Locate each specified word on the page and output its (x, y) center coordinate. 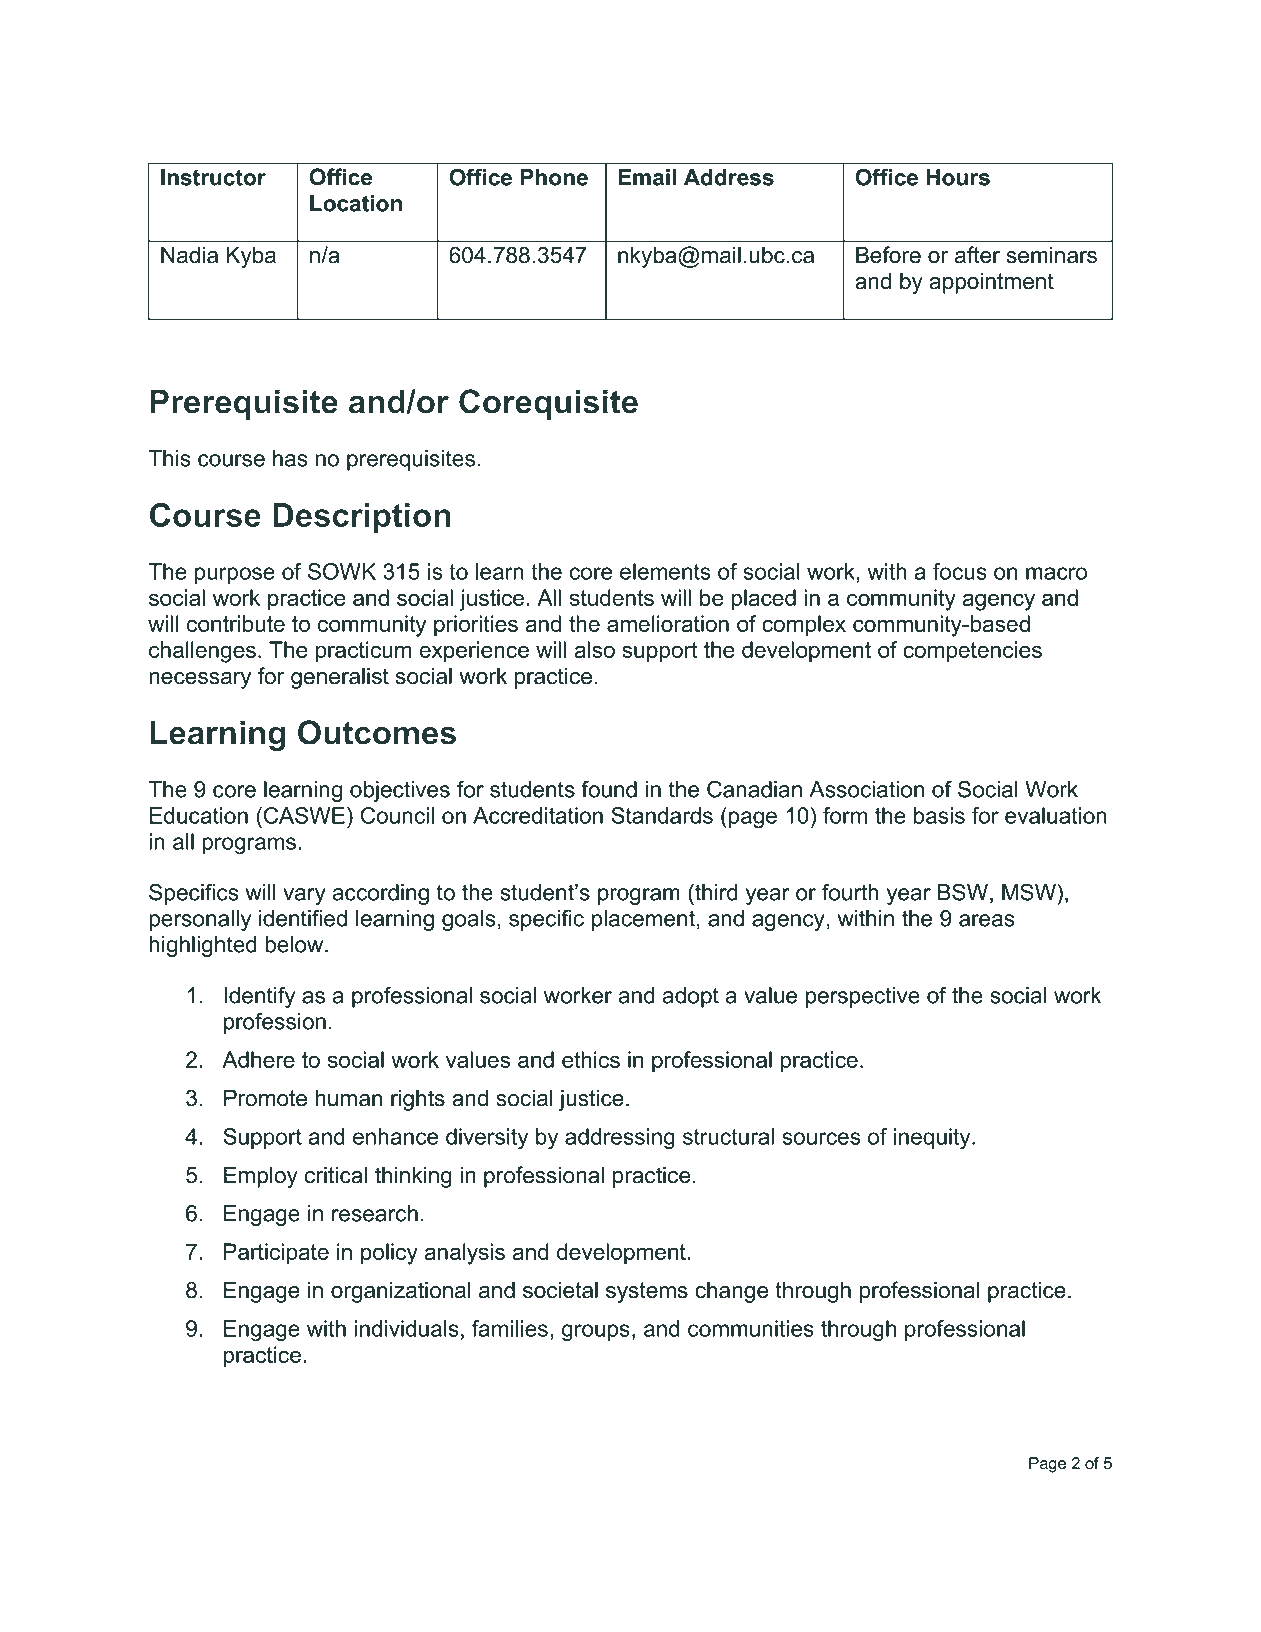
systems (647, 1292)
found (609, 789)
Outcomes (377, 732)
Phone (554, 177)
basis (939, 815)
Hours (958, 177)
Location (356, 203)
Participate (276, 1254)
